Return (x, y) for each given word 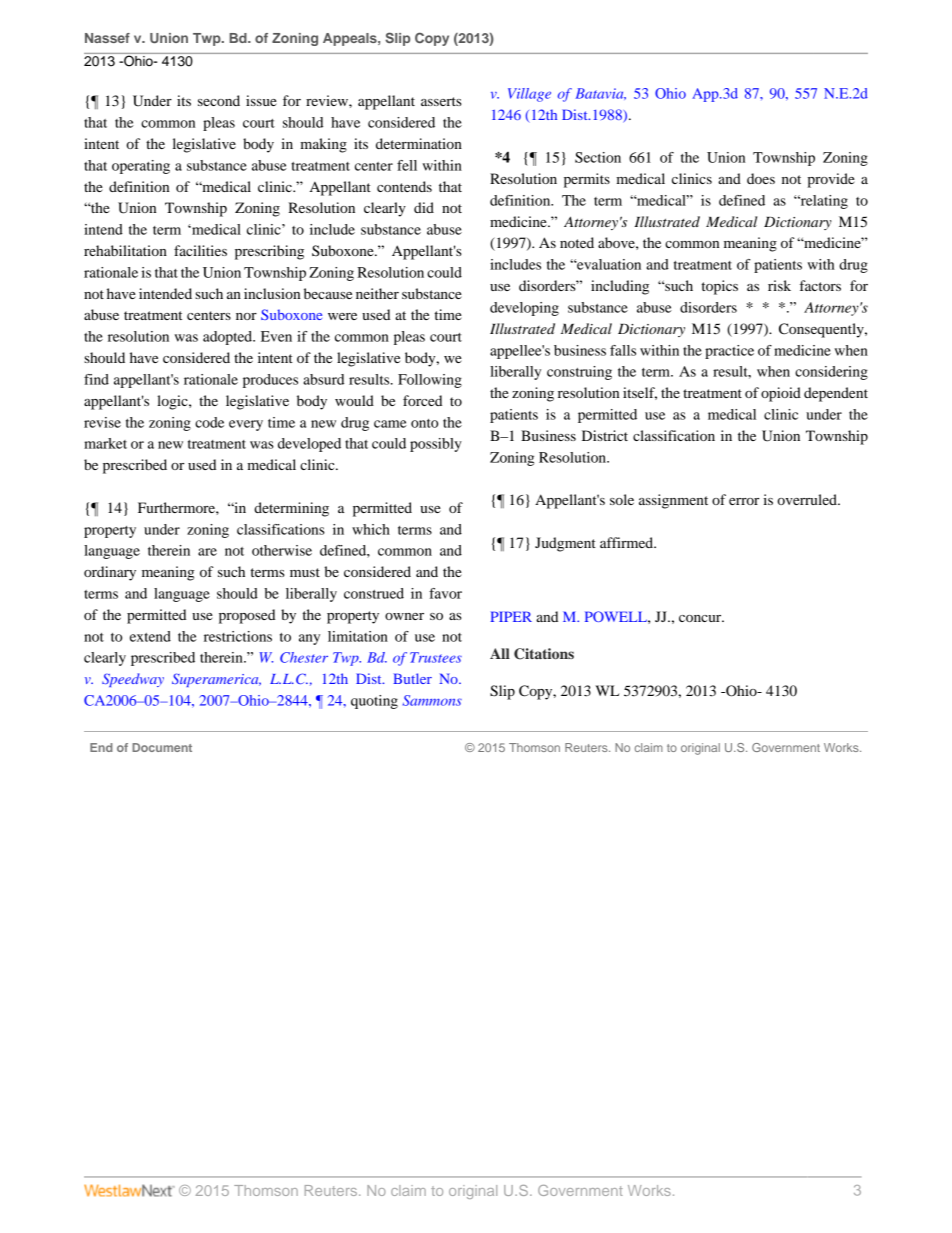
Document (162, 747)
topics (719, 287)
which (371, 529)
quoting (374, 702)
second (219, 100)
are (207, 552)
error (744, 501)
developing (524, 309)
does (761, 178)
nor (246, 316)
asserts (441, 101)
